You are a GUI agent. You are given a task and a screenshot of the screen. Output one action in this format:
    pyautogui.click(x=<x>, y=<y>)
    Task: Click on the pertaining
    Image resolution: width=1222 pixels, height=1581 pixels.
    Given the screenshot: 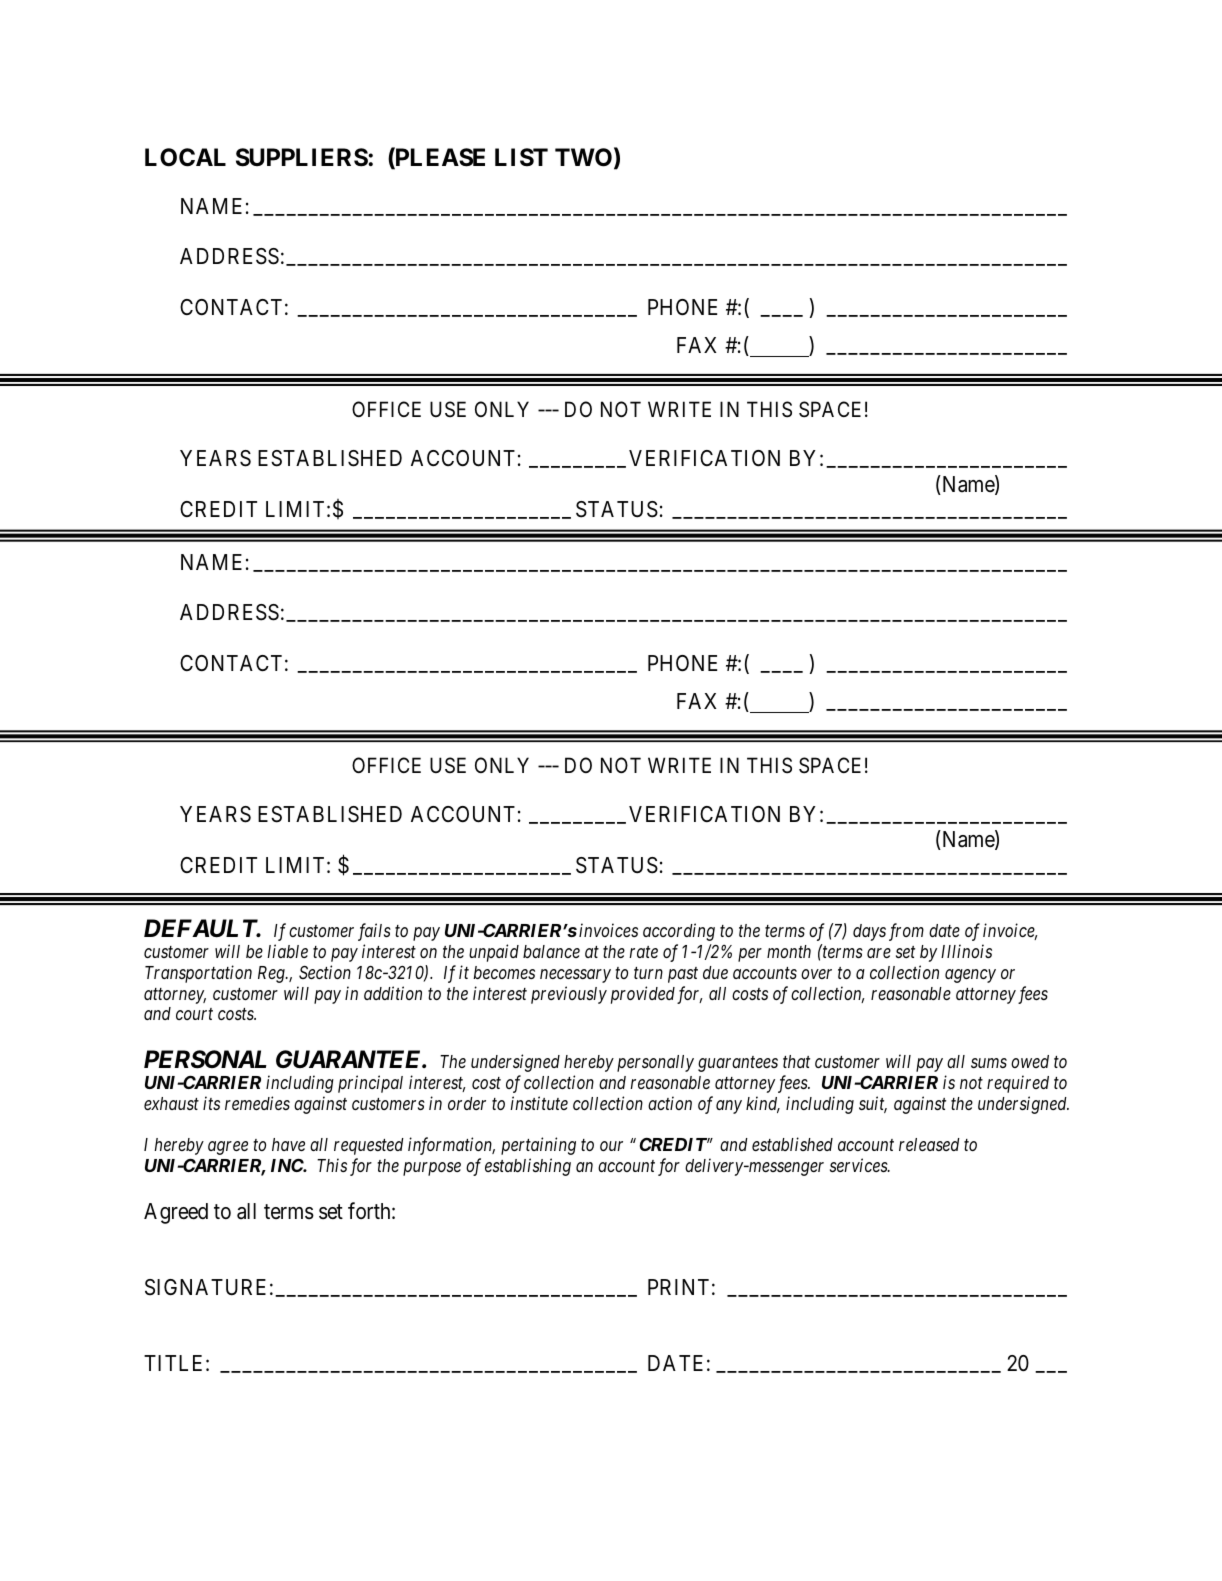 What is the action you would take?
    pyautogui.click(x=538, y=1146)
